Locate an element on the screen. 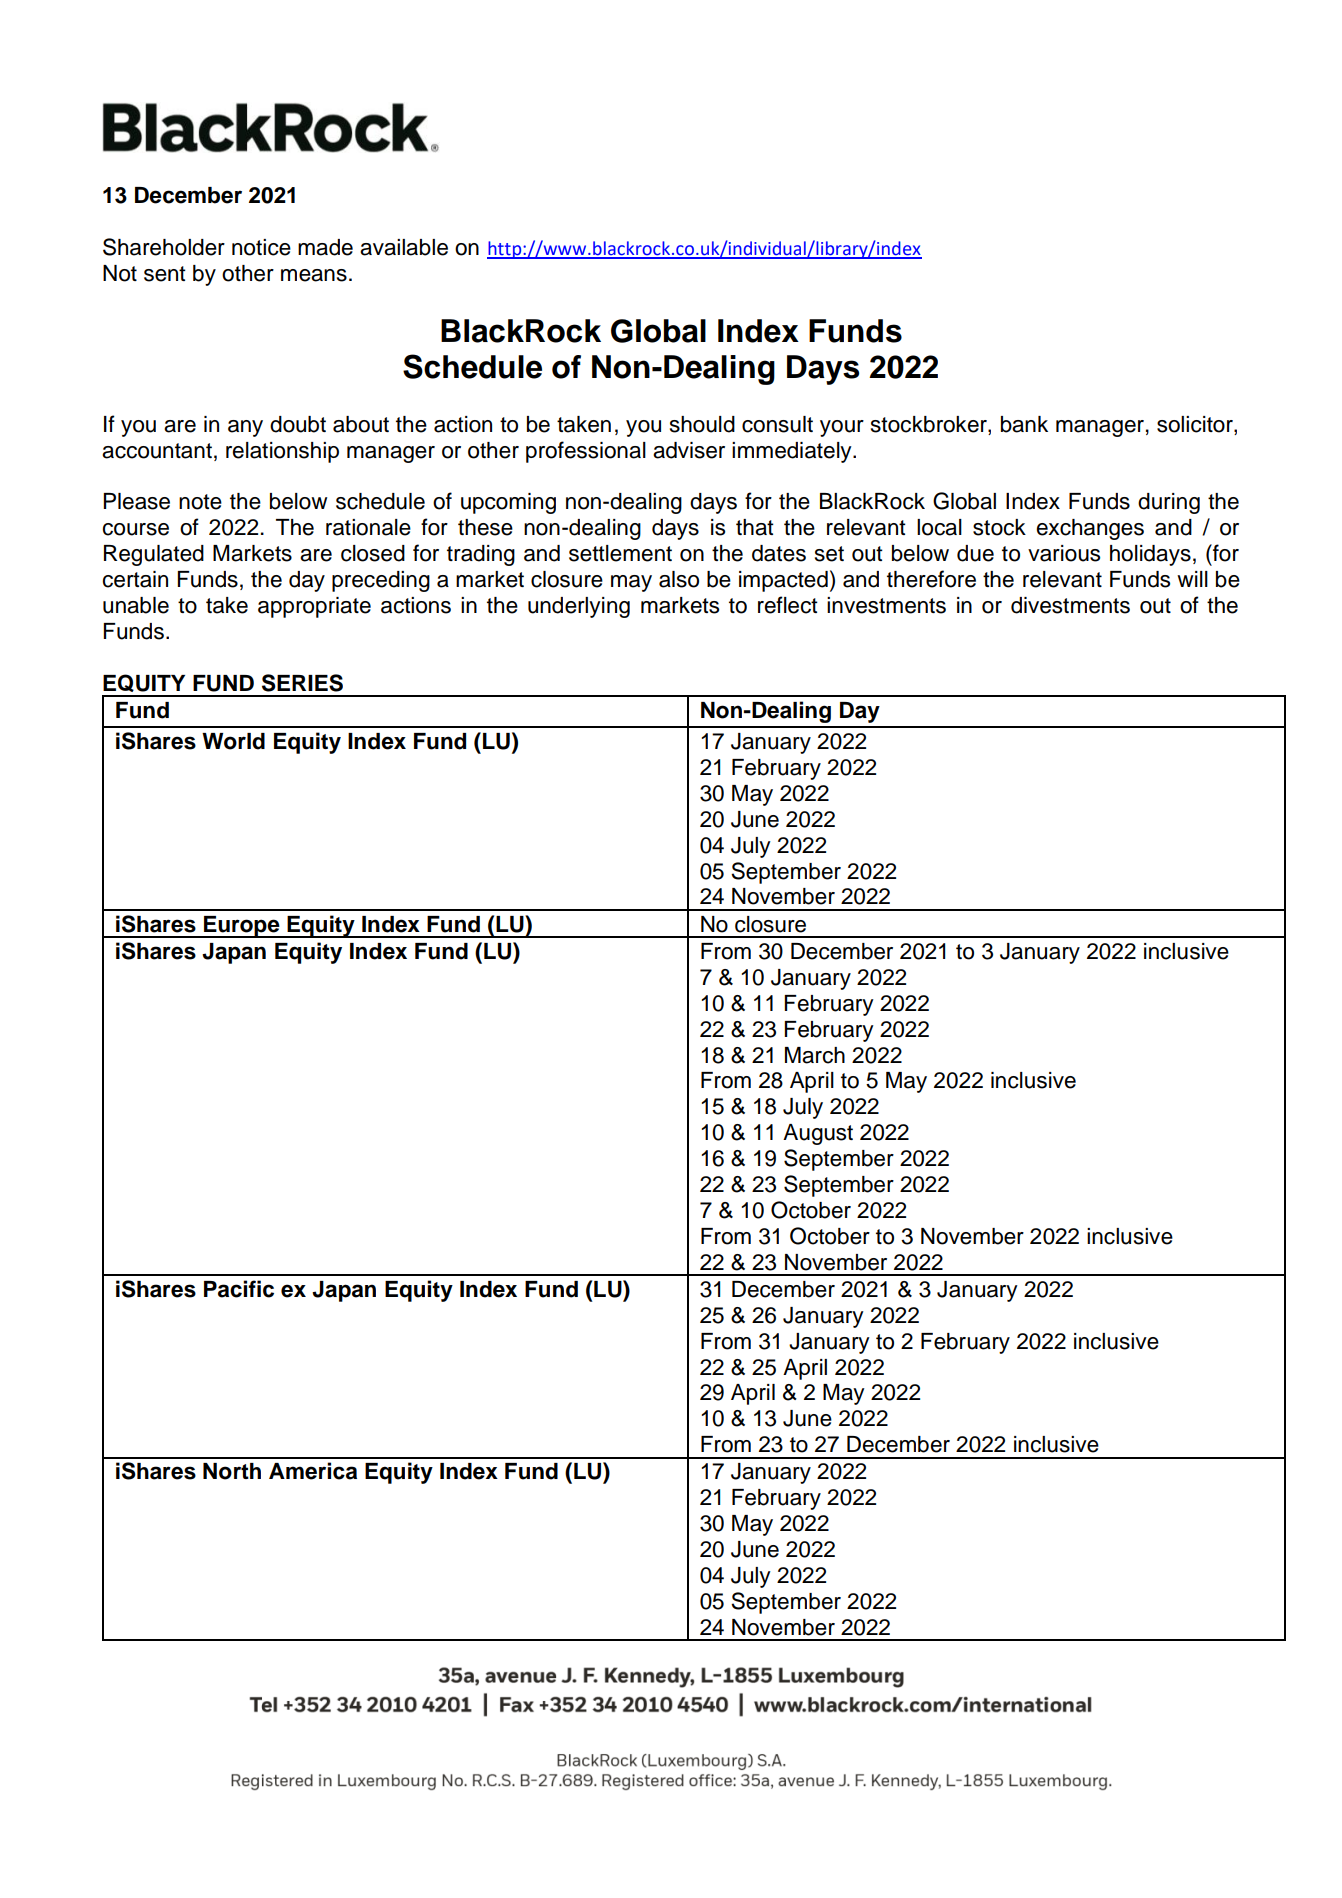 This screenshot has width=1342, height=1898. will is located at coordinates (1192, 579).
